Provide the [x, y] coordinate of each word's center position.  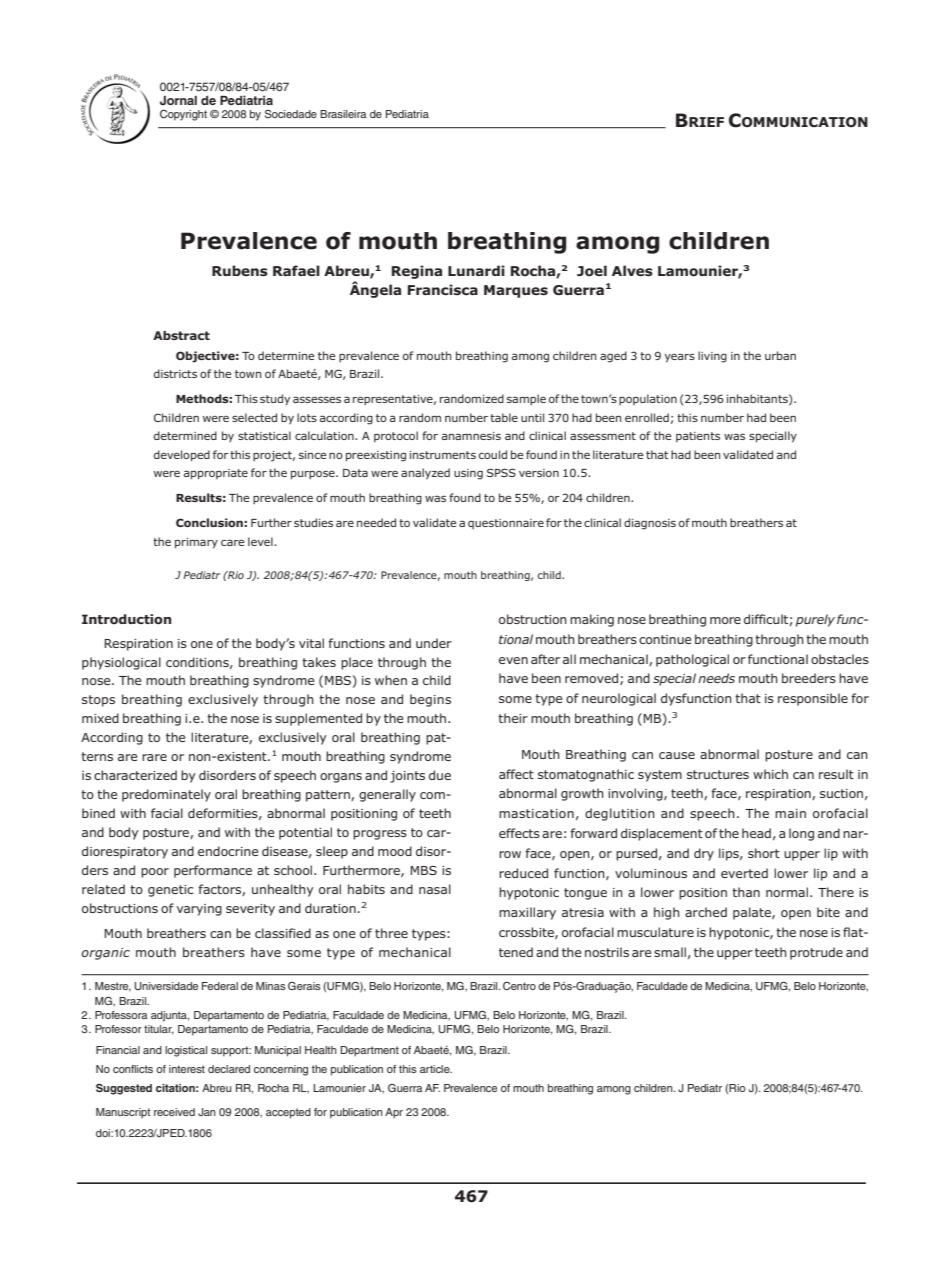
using [468, 474]
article [436, 1069]
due [440, 775]
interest [187, 1069]
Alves [632, 270]
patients [698, 437]
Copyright [183, 115]
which [770, 774]
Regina [417, 272]
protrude [816, 953]
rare [154, 757]
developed [182, 456]
